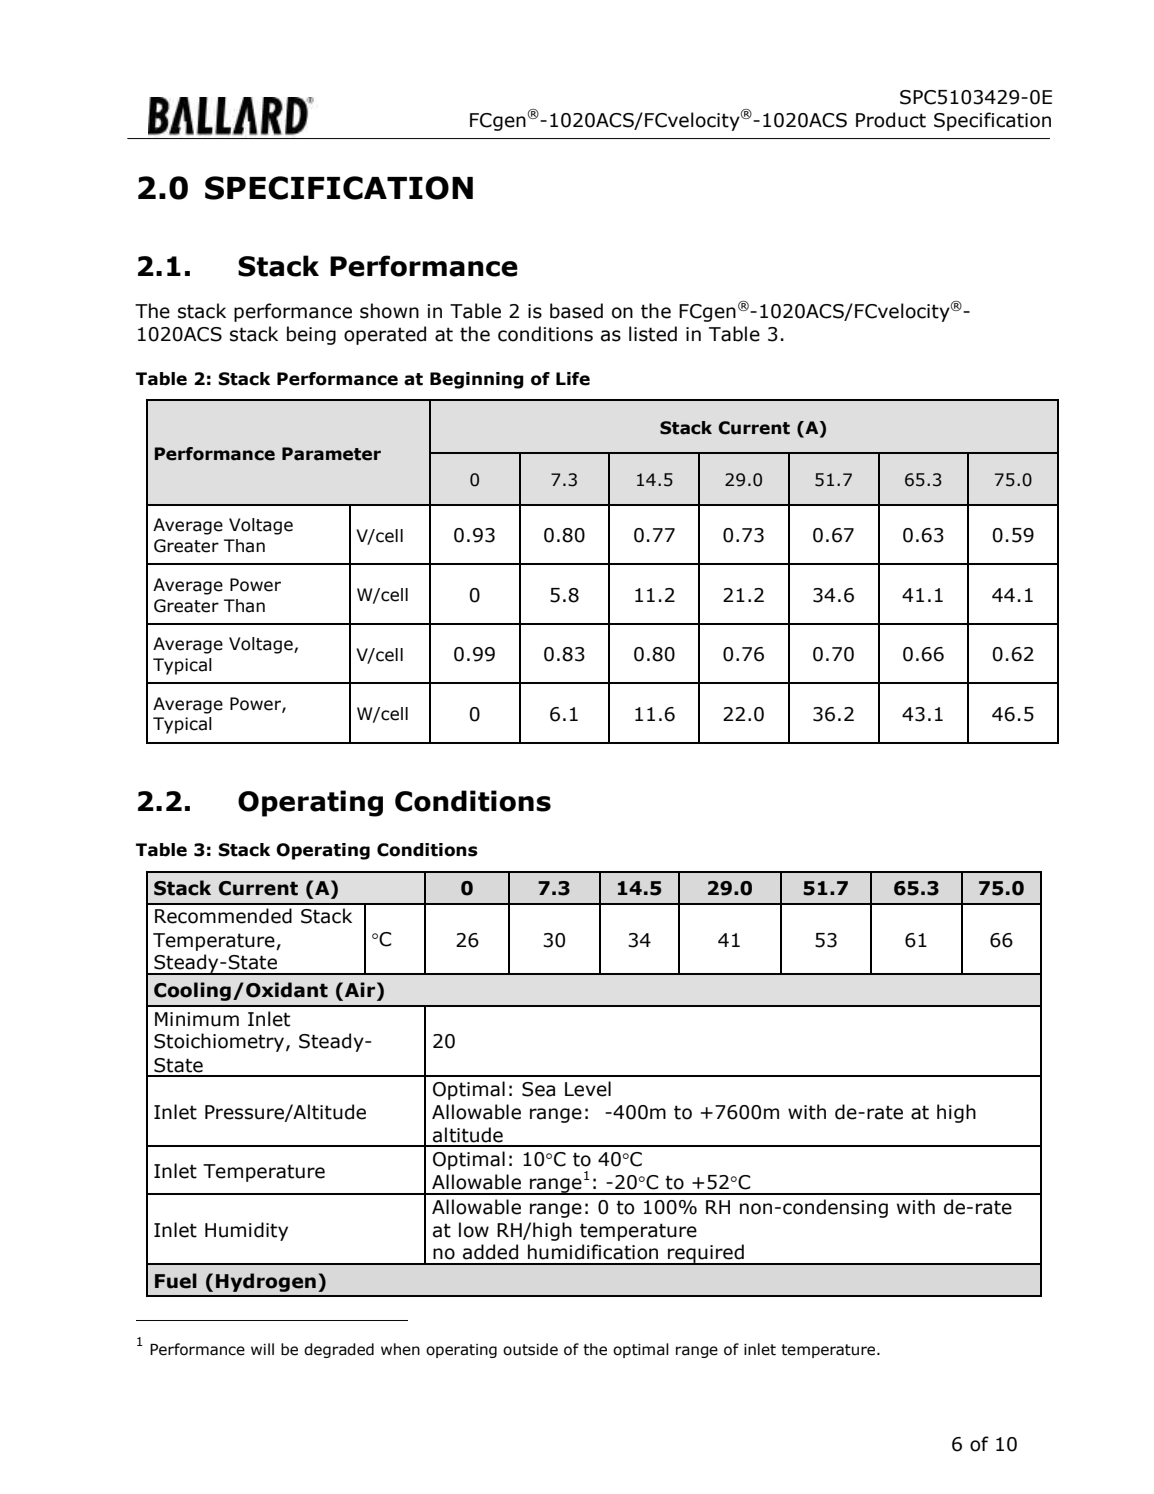 The image size is (1154, 1494). Describe the element at coordinates (360, 989) in the screenshot. I see `Air` at that location.
